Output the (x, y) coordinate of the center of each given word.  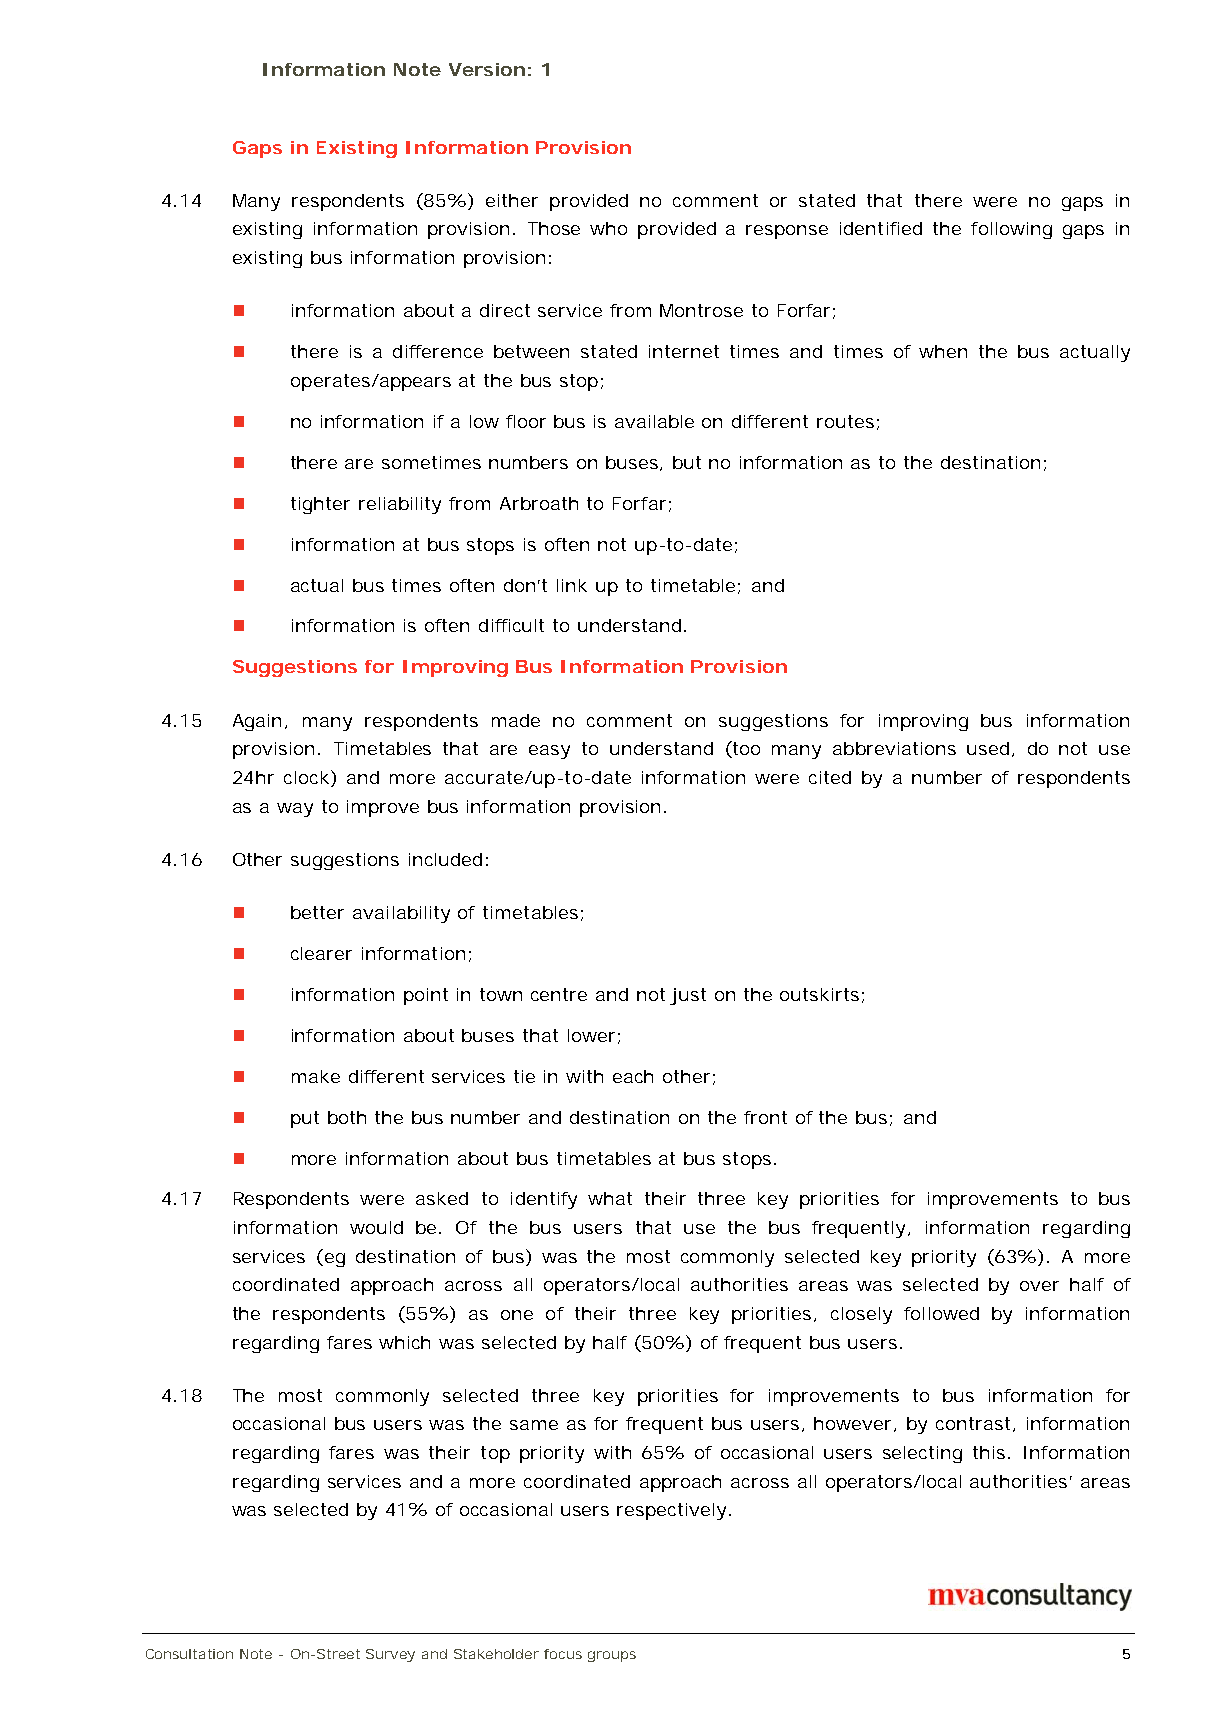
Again (257, 722)
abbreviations (894, 748)
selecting (922, 1454)
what (610, 1198)
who (608, 228)
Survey (390, 1655)
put (305, 1119)
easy (549, 752)
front (765, 1117)
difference (438, 351)
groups (612, 1656)
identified (881, 228)
